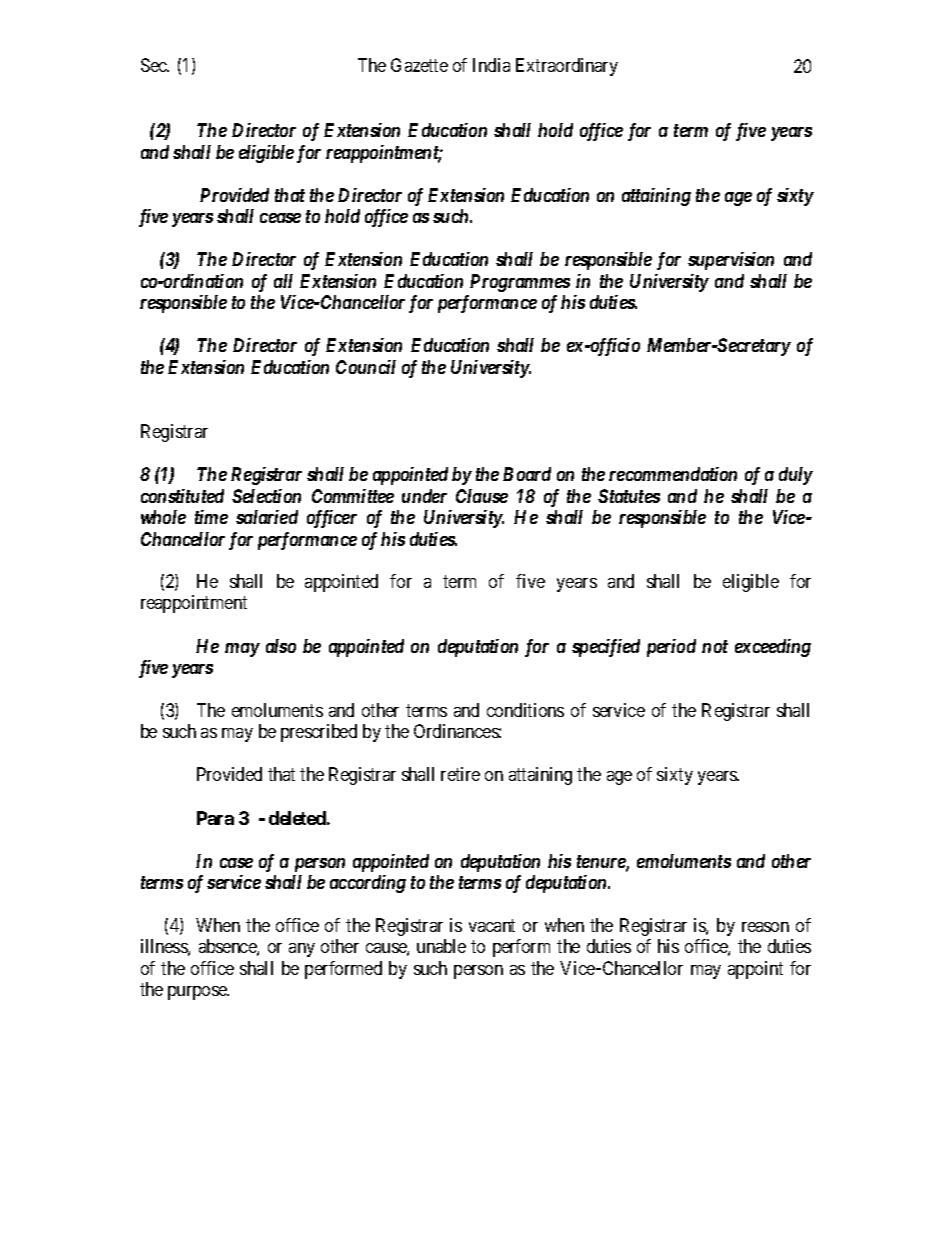 The width and height of the screenshot is (952, 1233). What do you see at coordinates (673, 474) in the screenshot?
I see `recommendation` at bounding box center [673, 474].
